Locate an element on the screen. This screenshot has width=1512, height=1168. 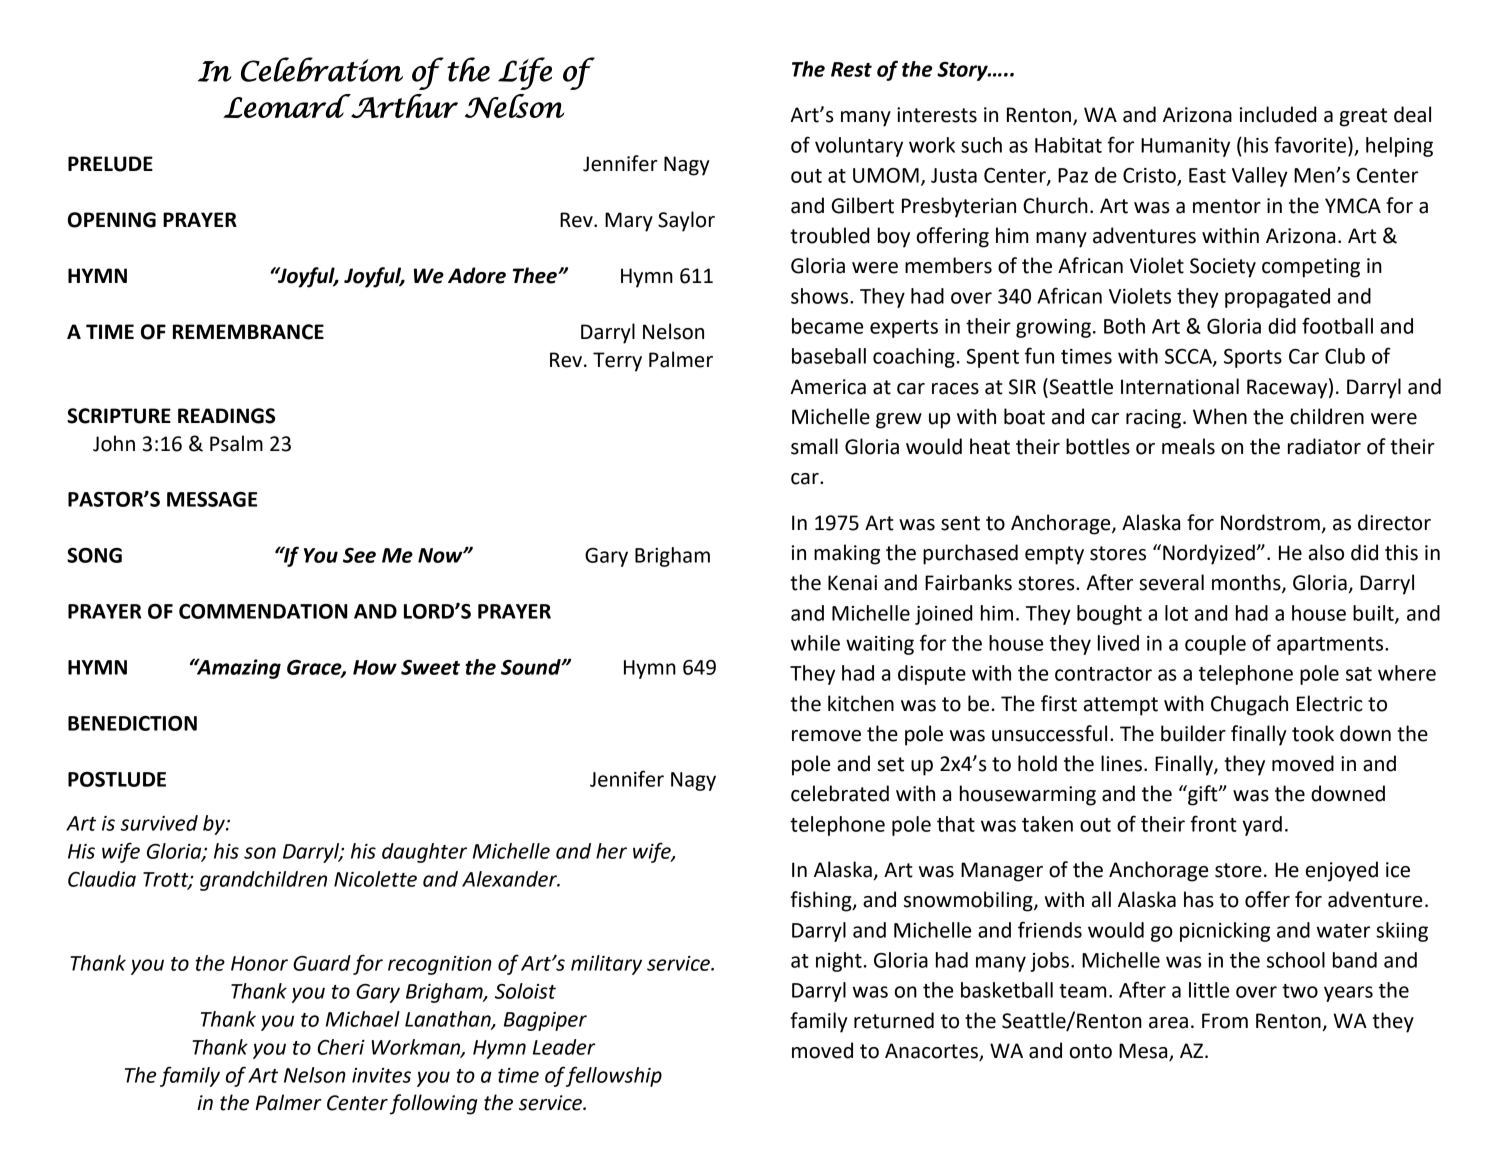
included is located at coordinates (1278, 114).
